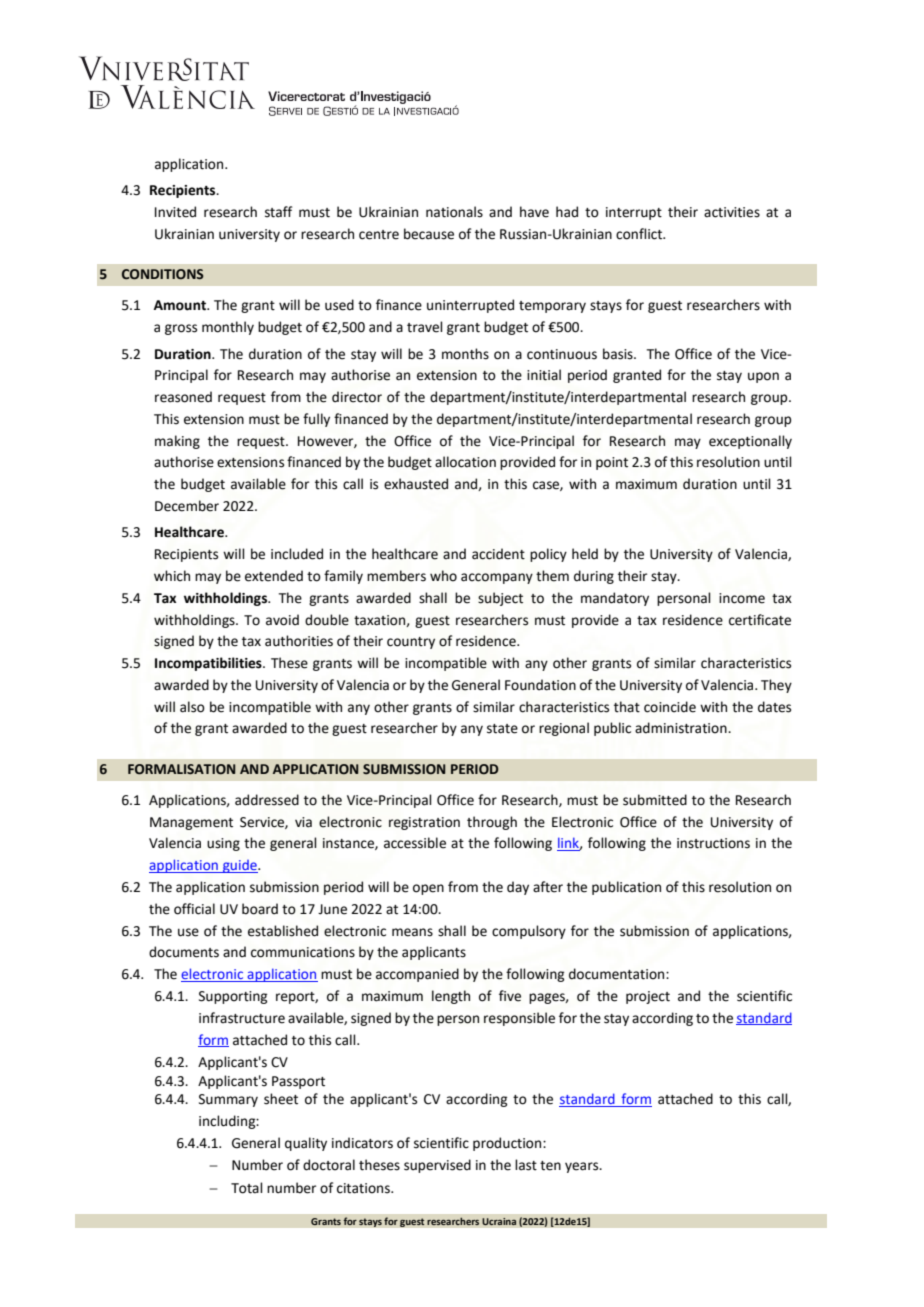 The width and height of the screenshot is (924, 1307). What do you see at coordinates (742, 598) in the screenshot?
I see `income` at bounding box center [742, 598].
